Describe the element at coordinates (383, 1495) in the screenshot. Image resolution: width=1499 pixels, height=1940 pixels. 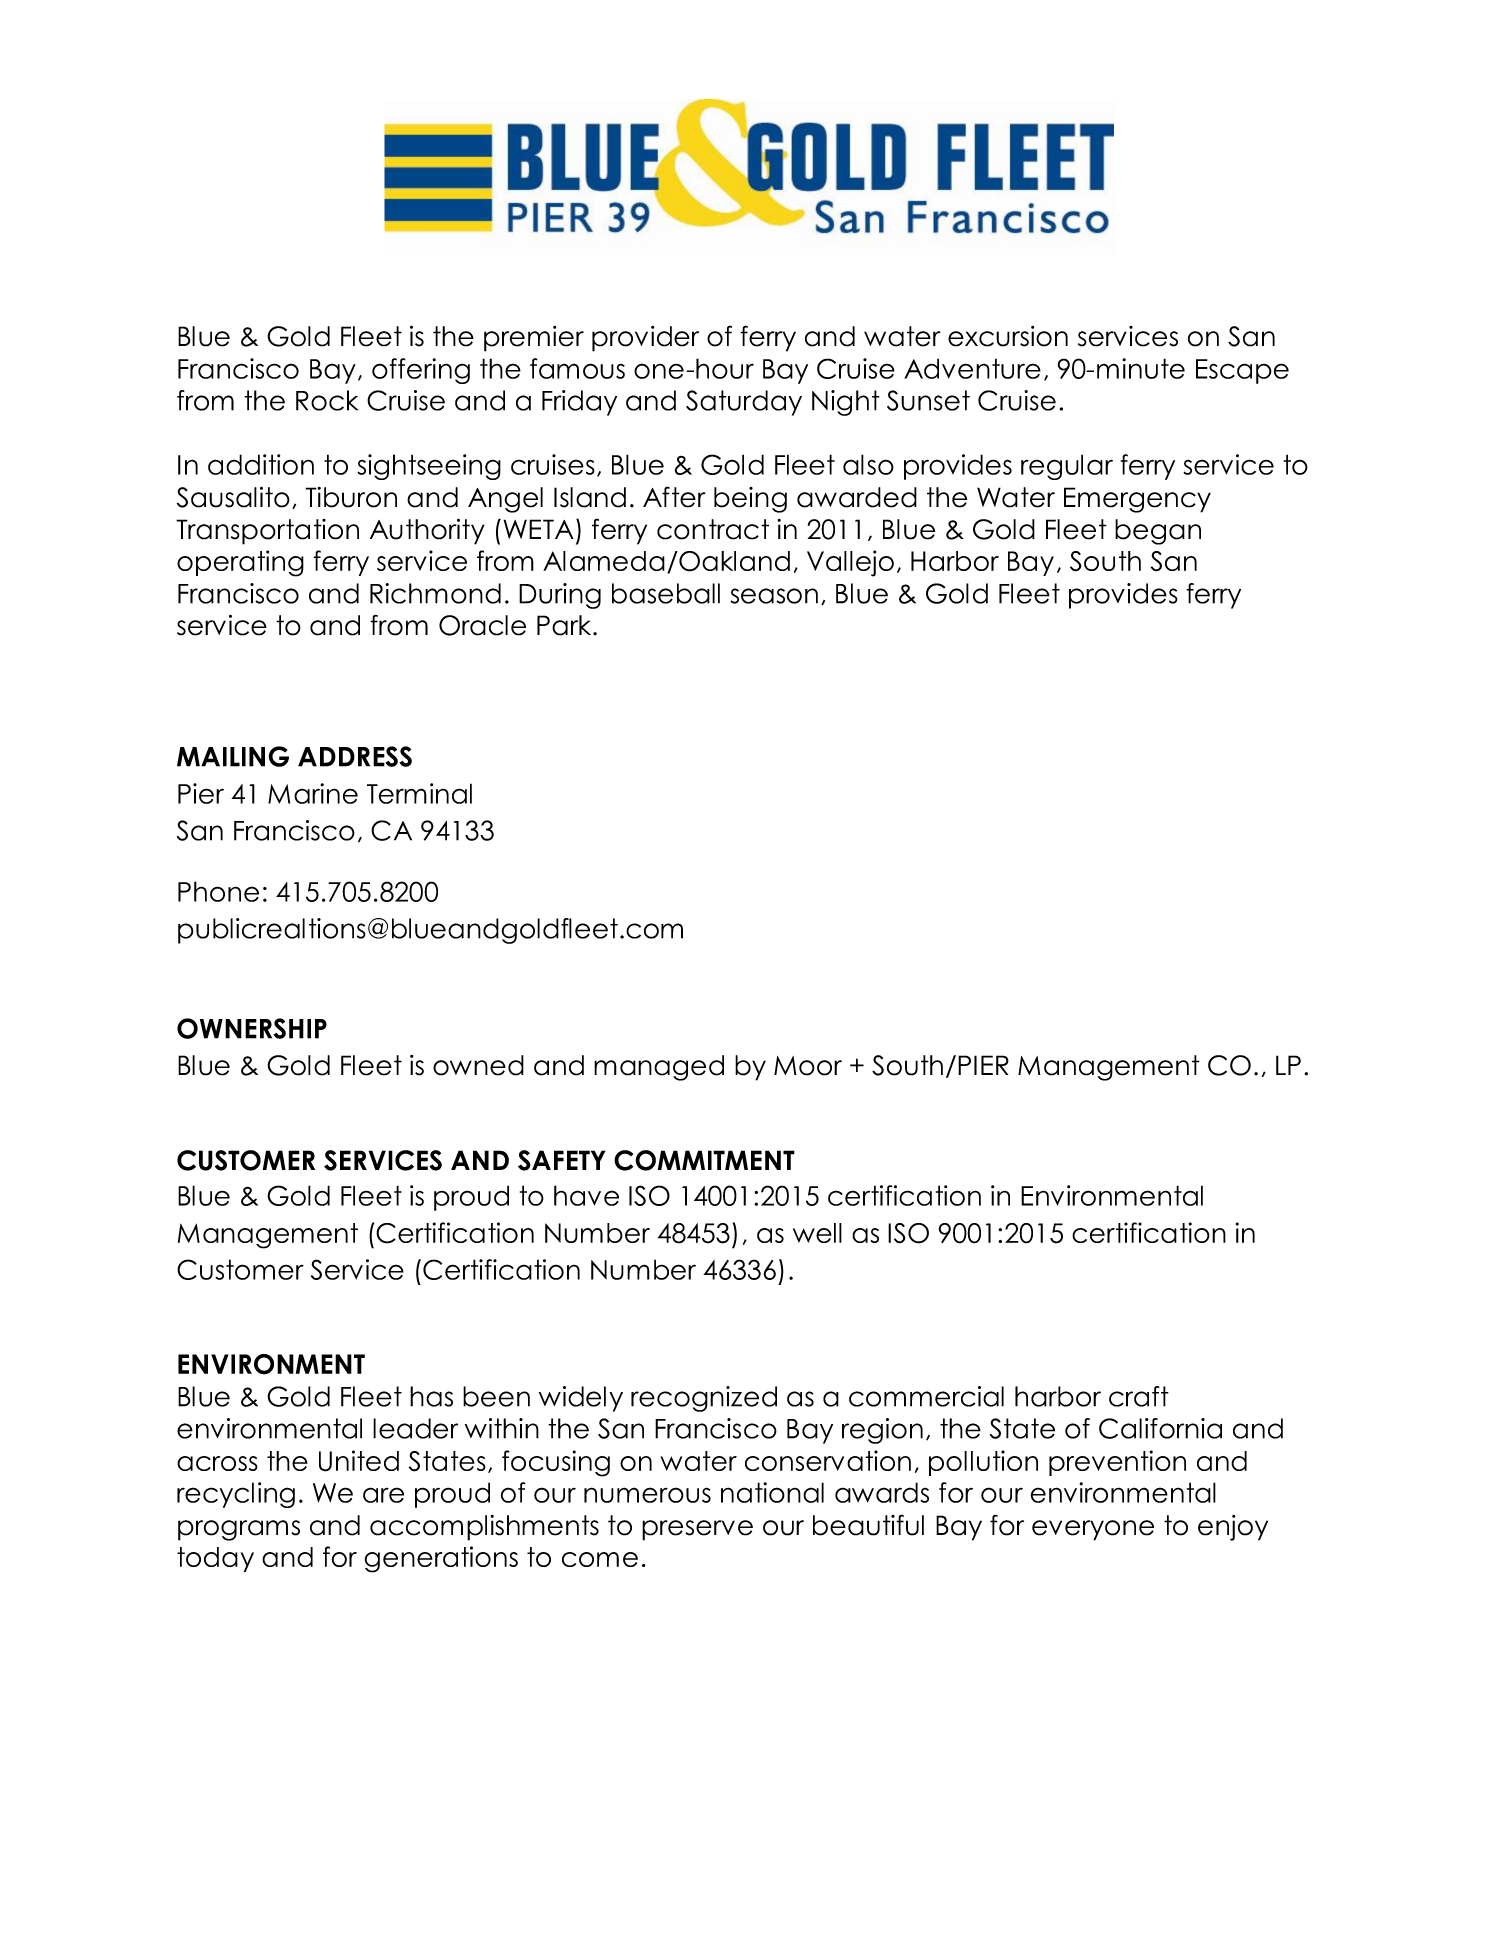
I see `are` at that location.
